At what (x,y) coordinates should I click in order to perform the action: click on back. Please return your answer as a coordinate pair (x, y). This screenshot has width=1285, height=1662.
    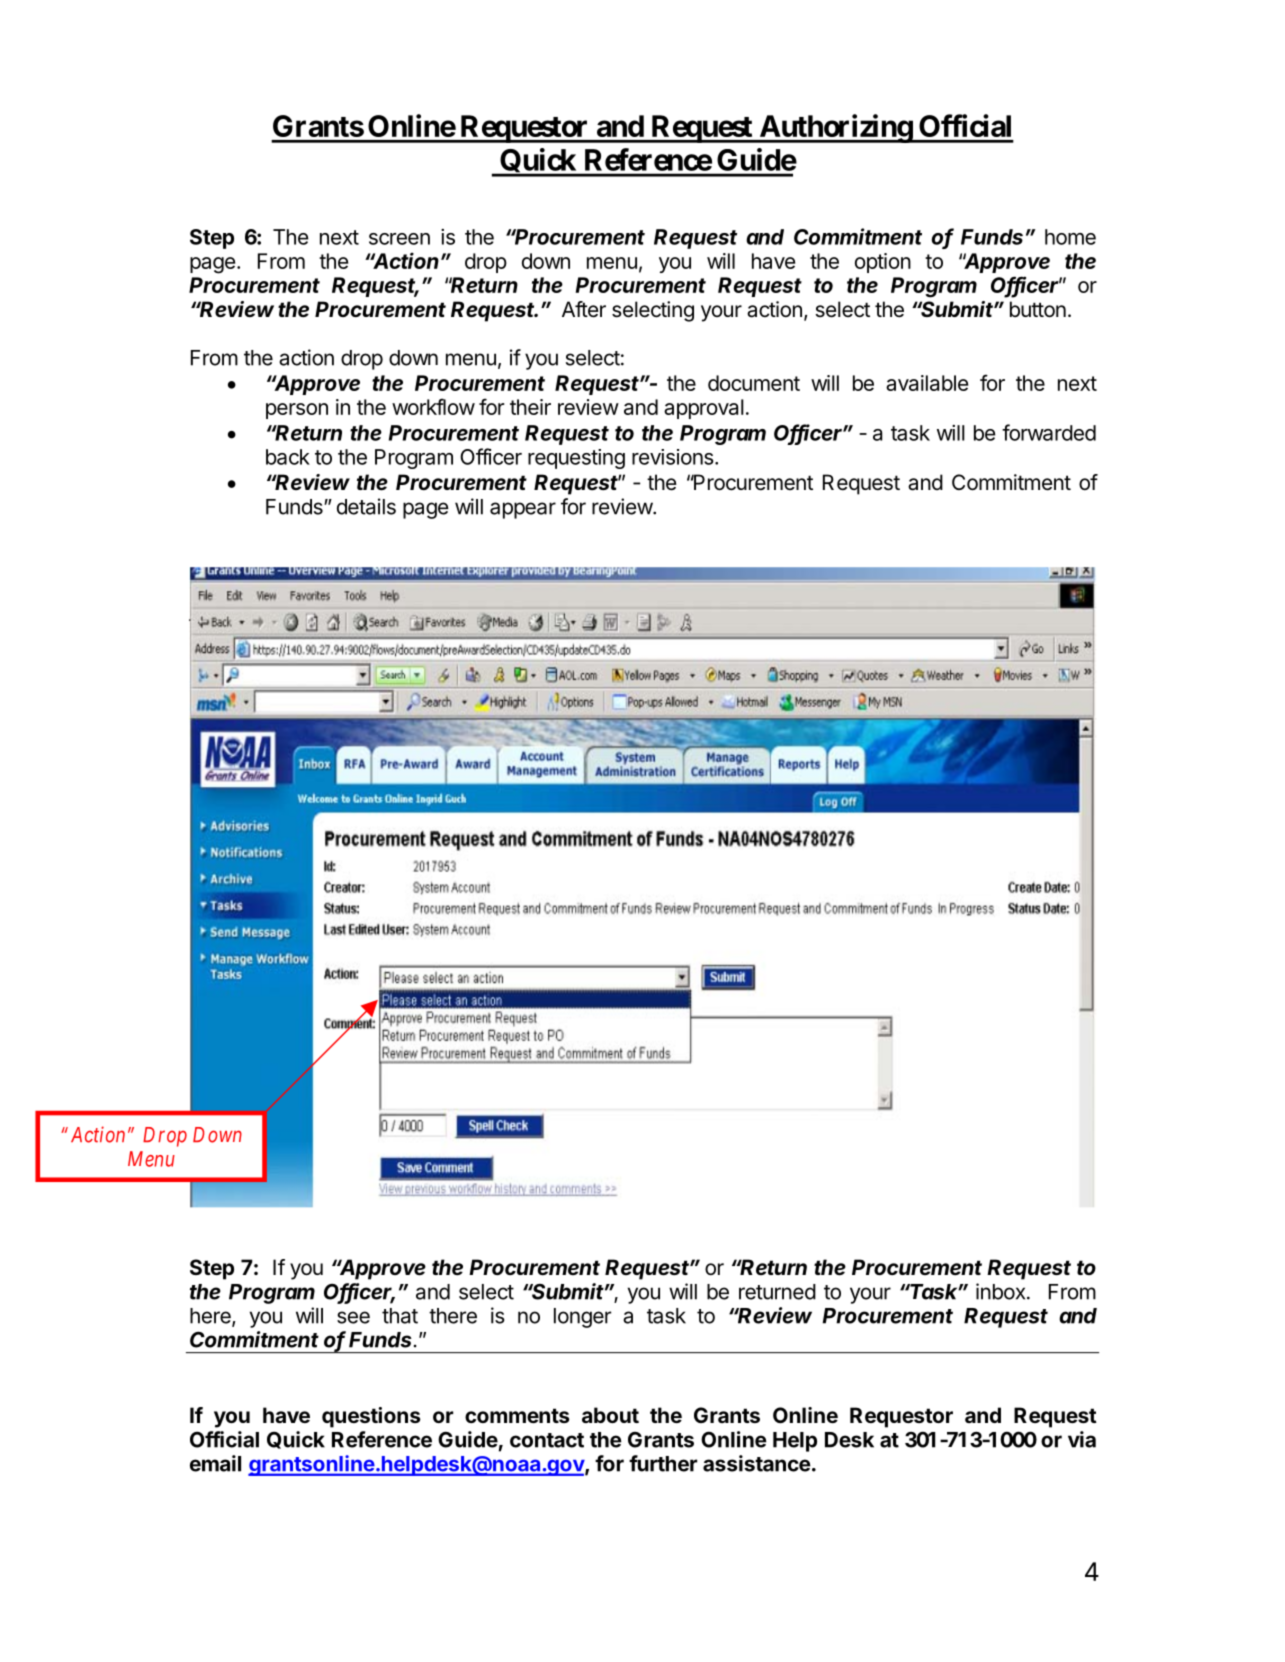
    Looking at the image, I should click on (288, 457).
